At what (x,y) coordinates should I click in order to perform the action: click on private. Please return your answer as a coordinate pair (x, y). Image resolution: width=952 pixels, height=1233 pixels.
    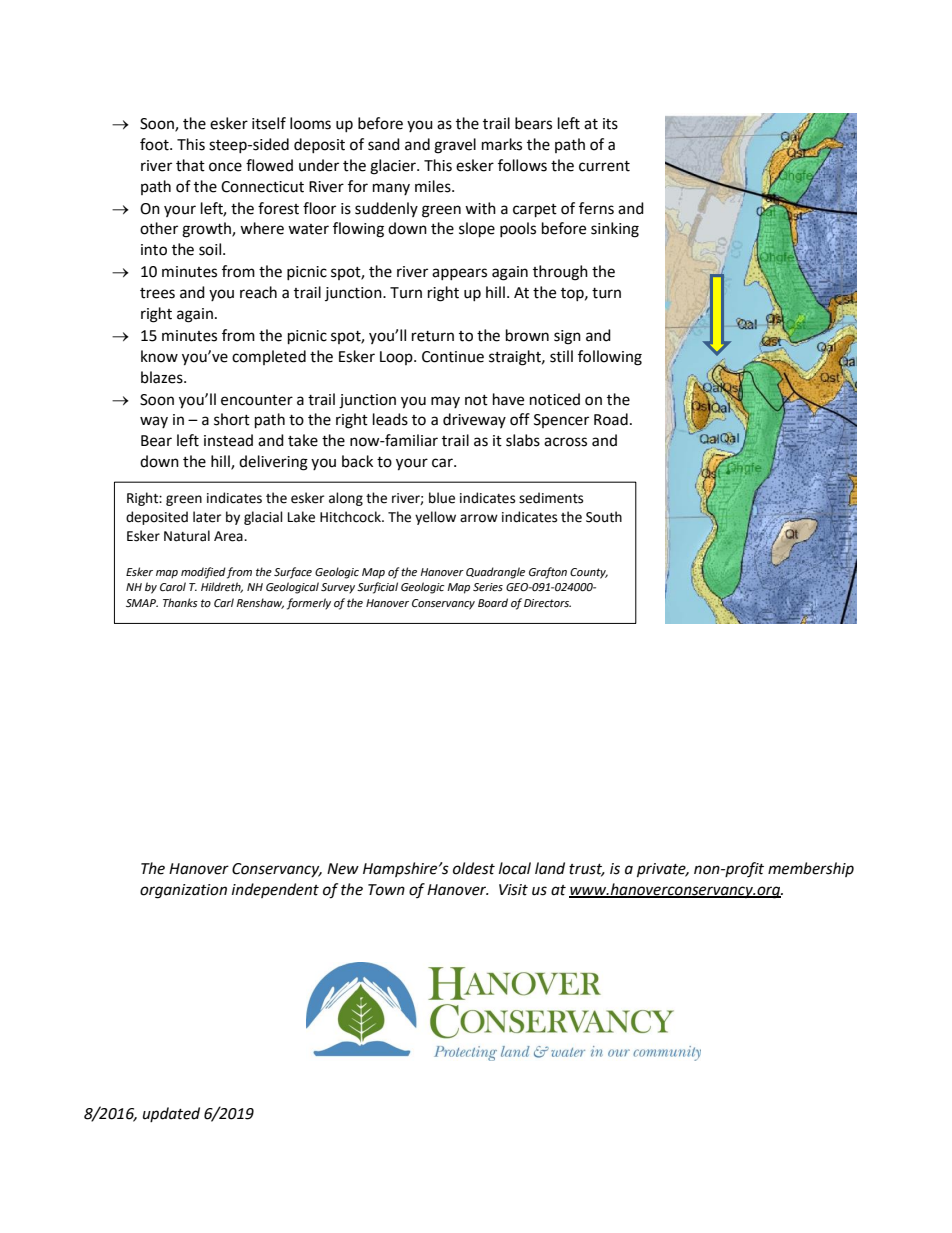
    Looking at the image, I should click on (662, 870).
